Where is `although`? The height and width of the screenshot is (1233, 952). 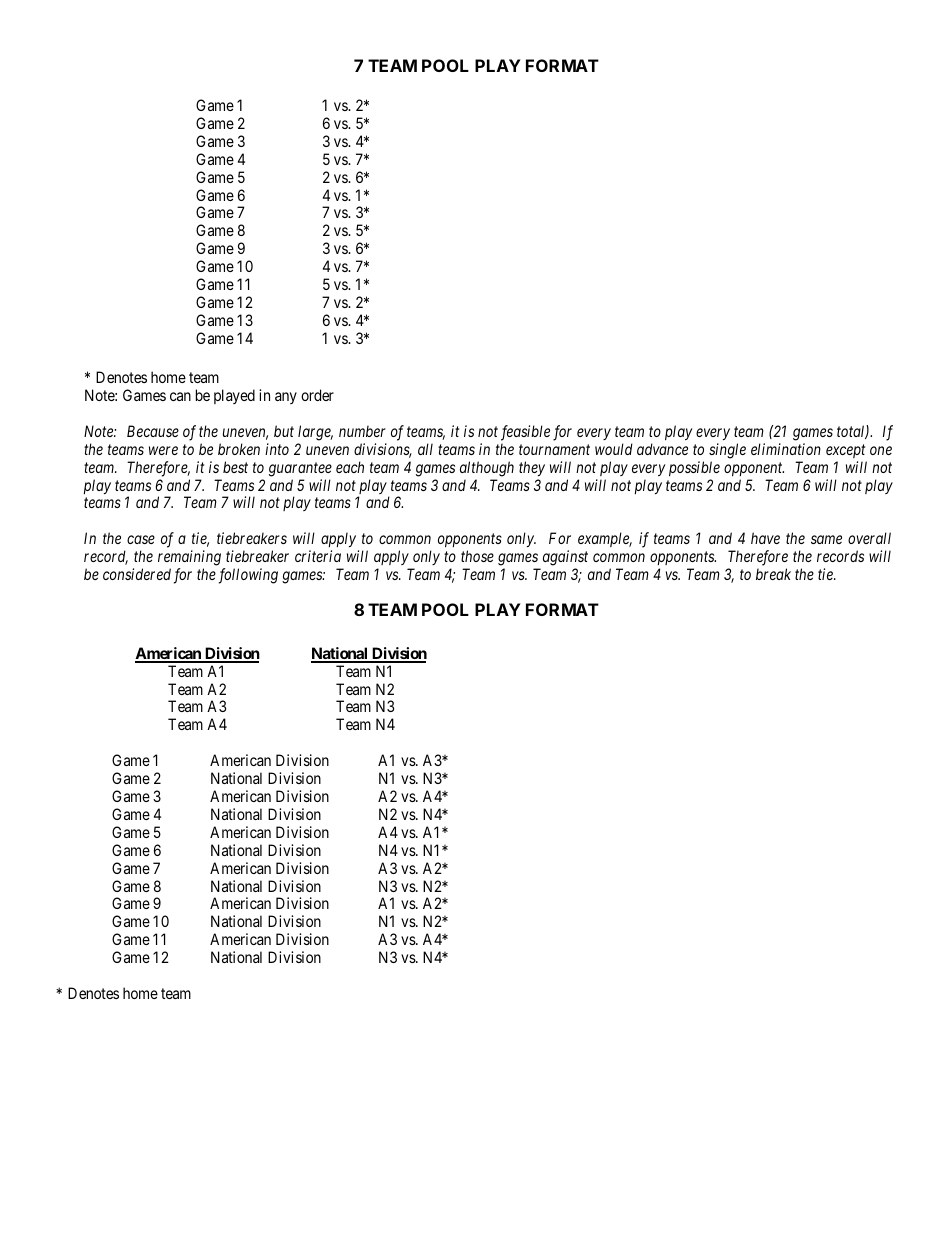 although is located at coordinates (487, 469).
